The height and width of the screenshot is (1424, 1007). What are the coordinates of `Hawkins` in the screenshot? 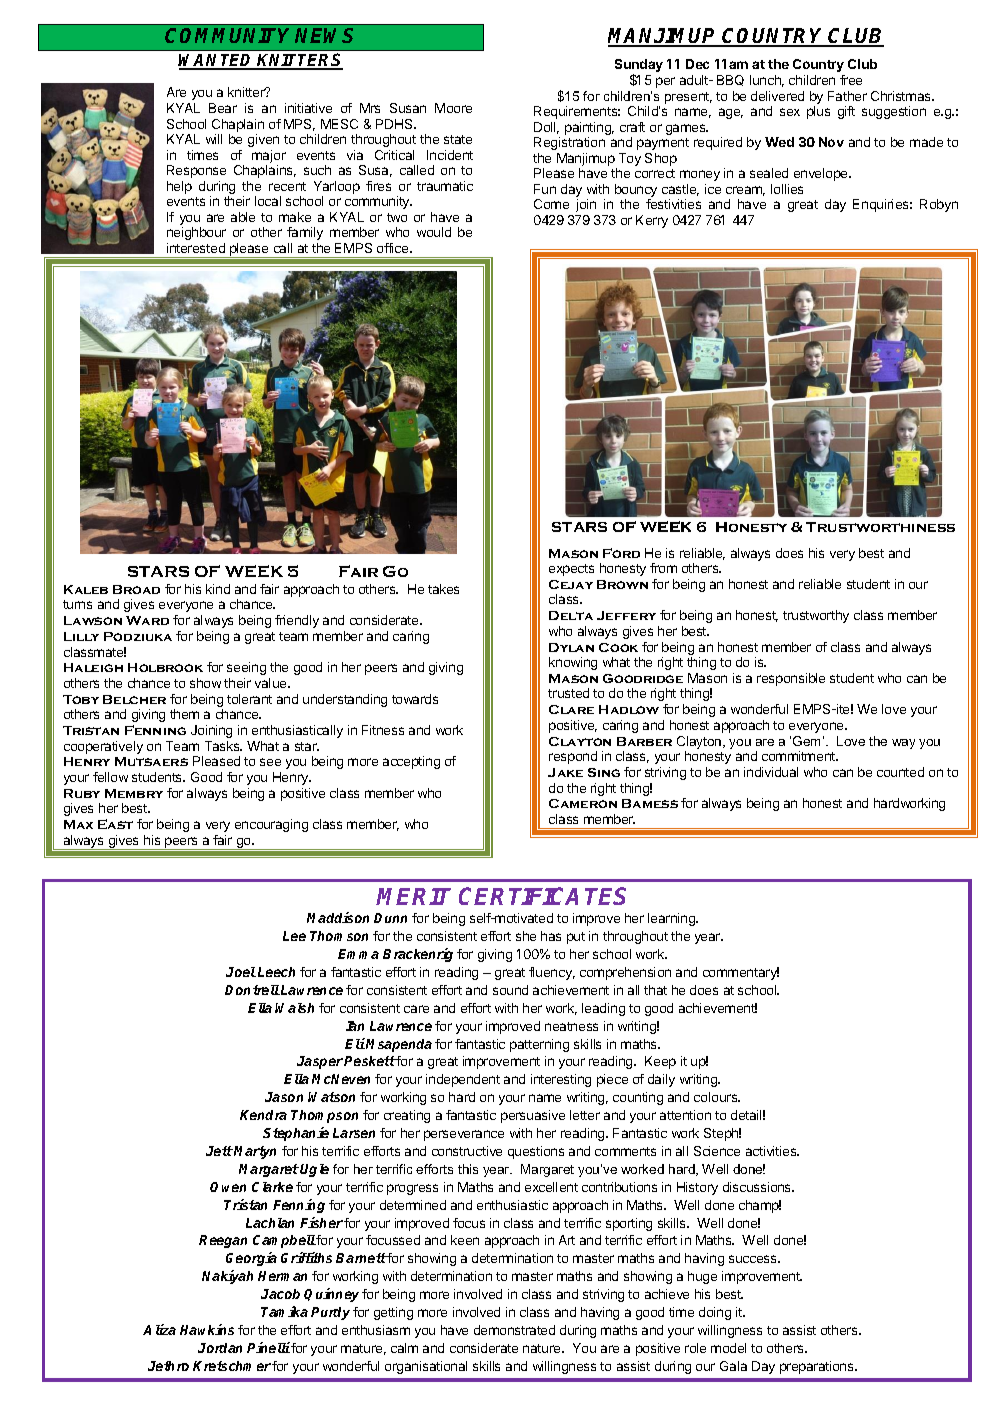 It's located at (207, 1329).
